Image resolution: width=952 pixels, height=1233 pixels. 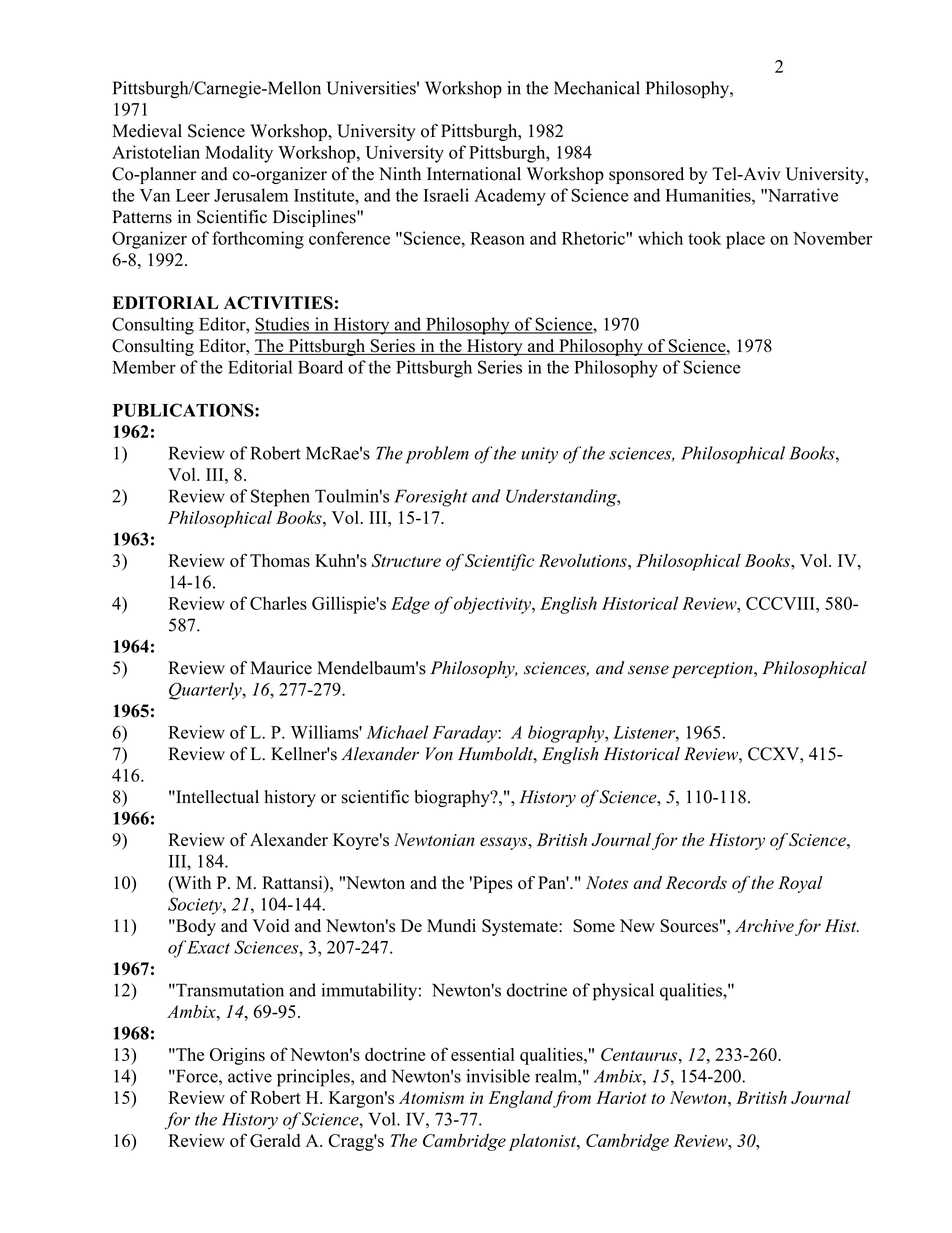 I want to click on Humanities, so click(x=709, y=195).
